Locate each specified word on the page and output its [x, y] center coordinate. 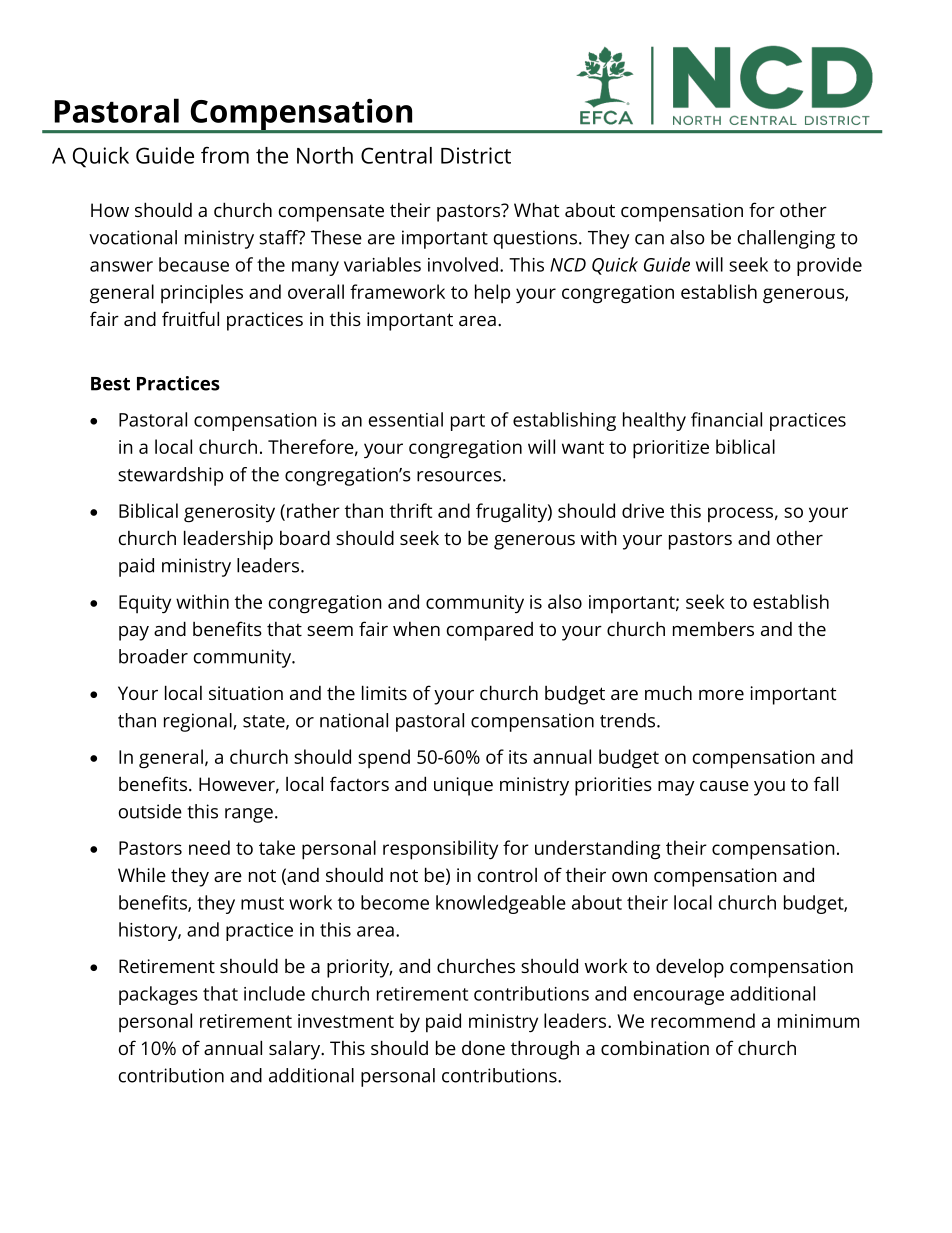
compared [490, 631]
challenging [786, 239]
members [713, 629]
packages [158, 995]
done [483, 1048]
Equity [145, 604]
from [225, 155]
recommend [703, 1020]
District [476, 155]
